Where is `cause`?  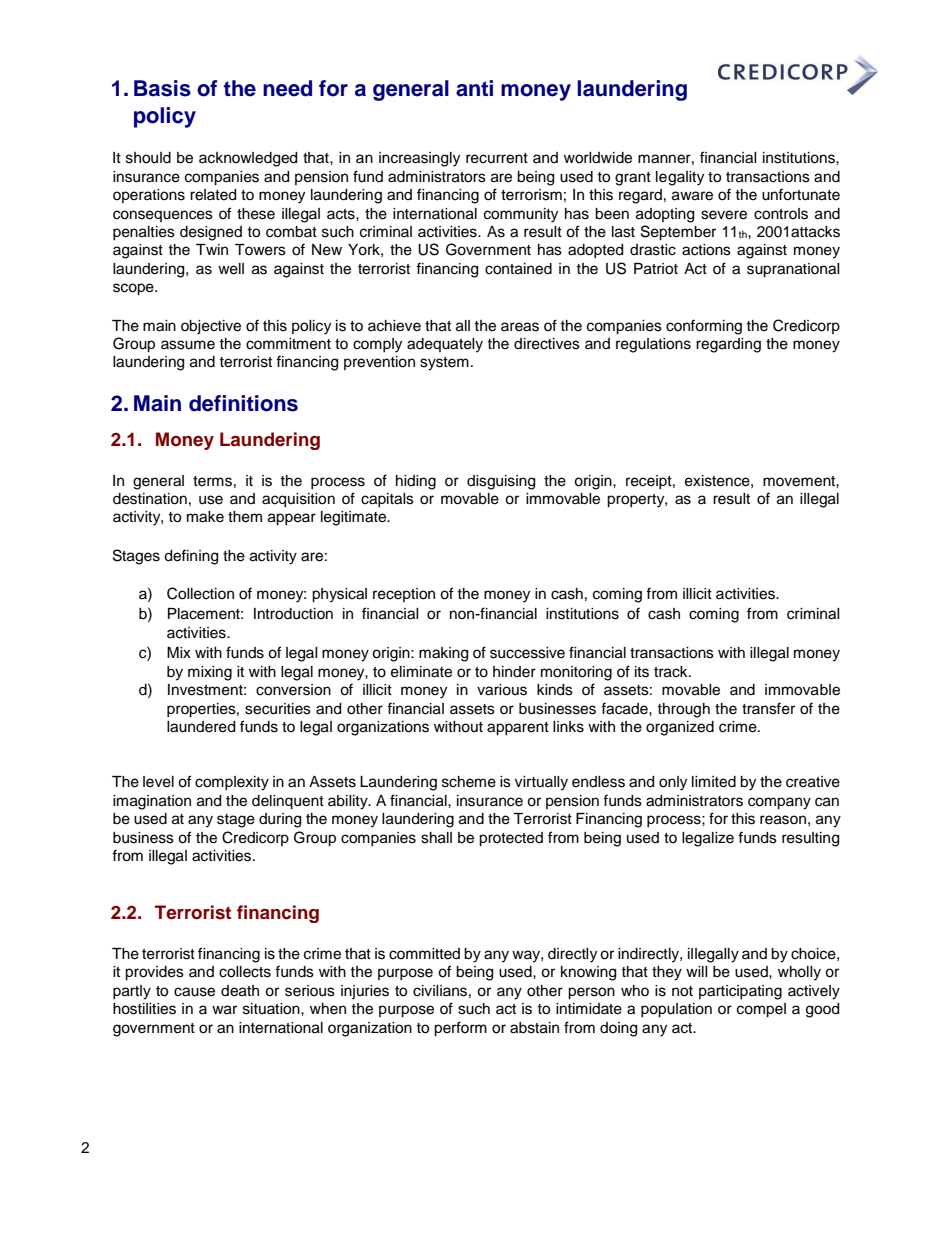
cause is located at coordinates (194, 992).
